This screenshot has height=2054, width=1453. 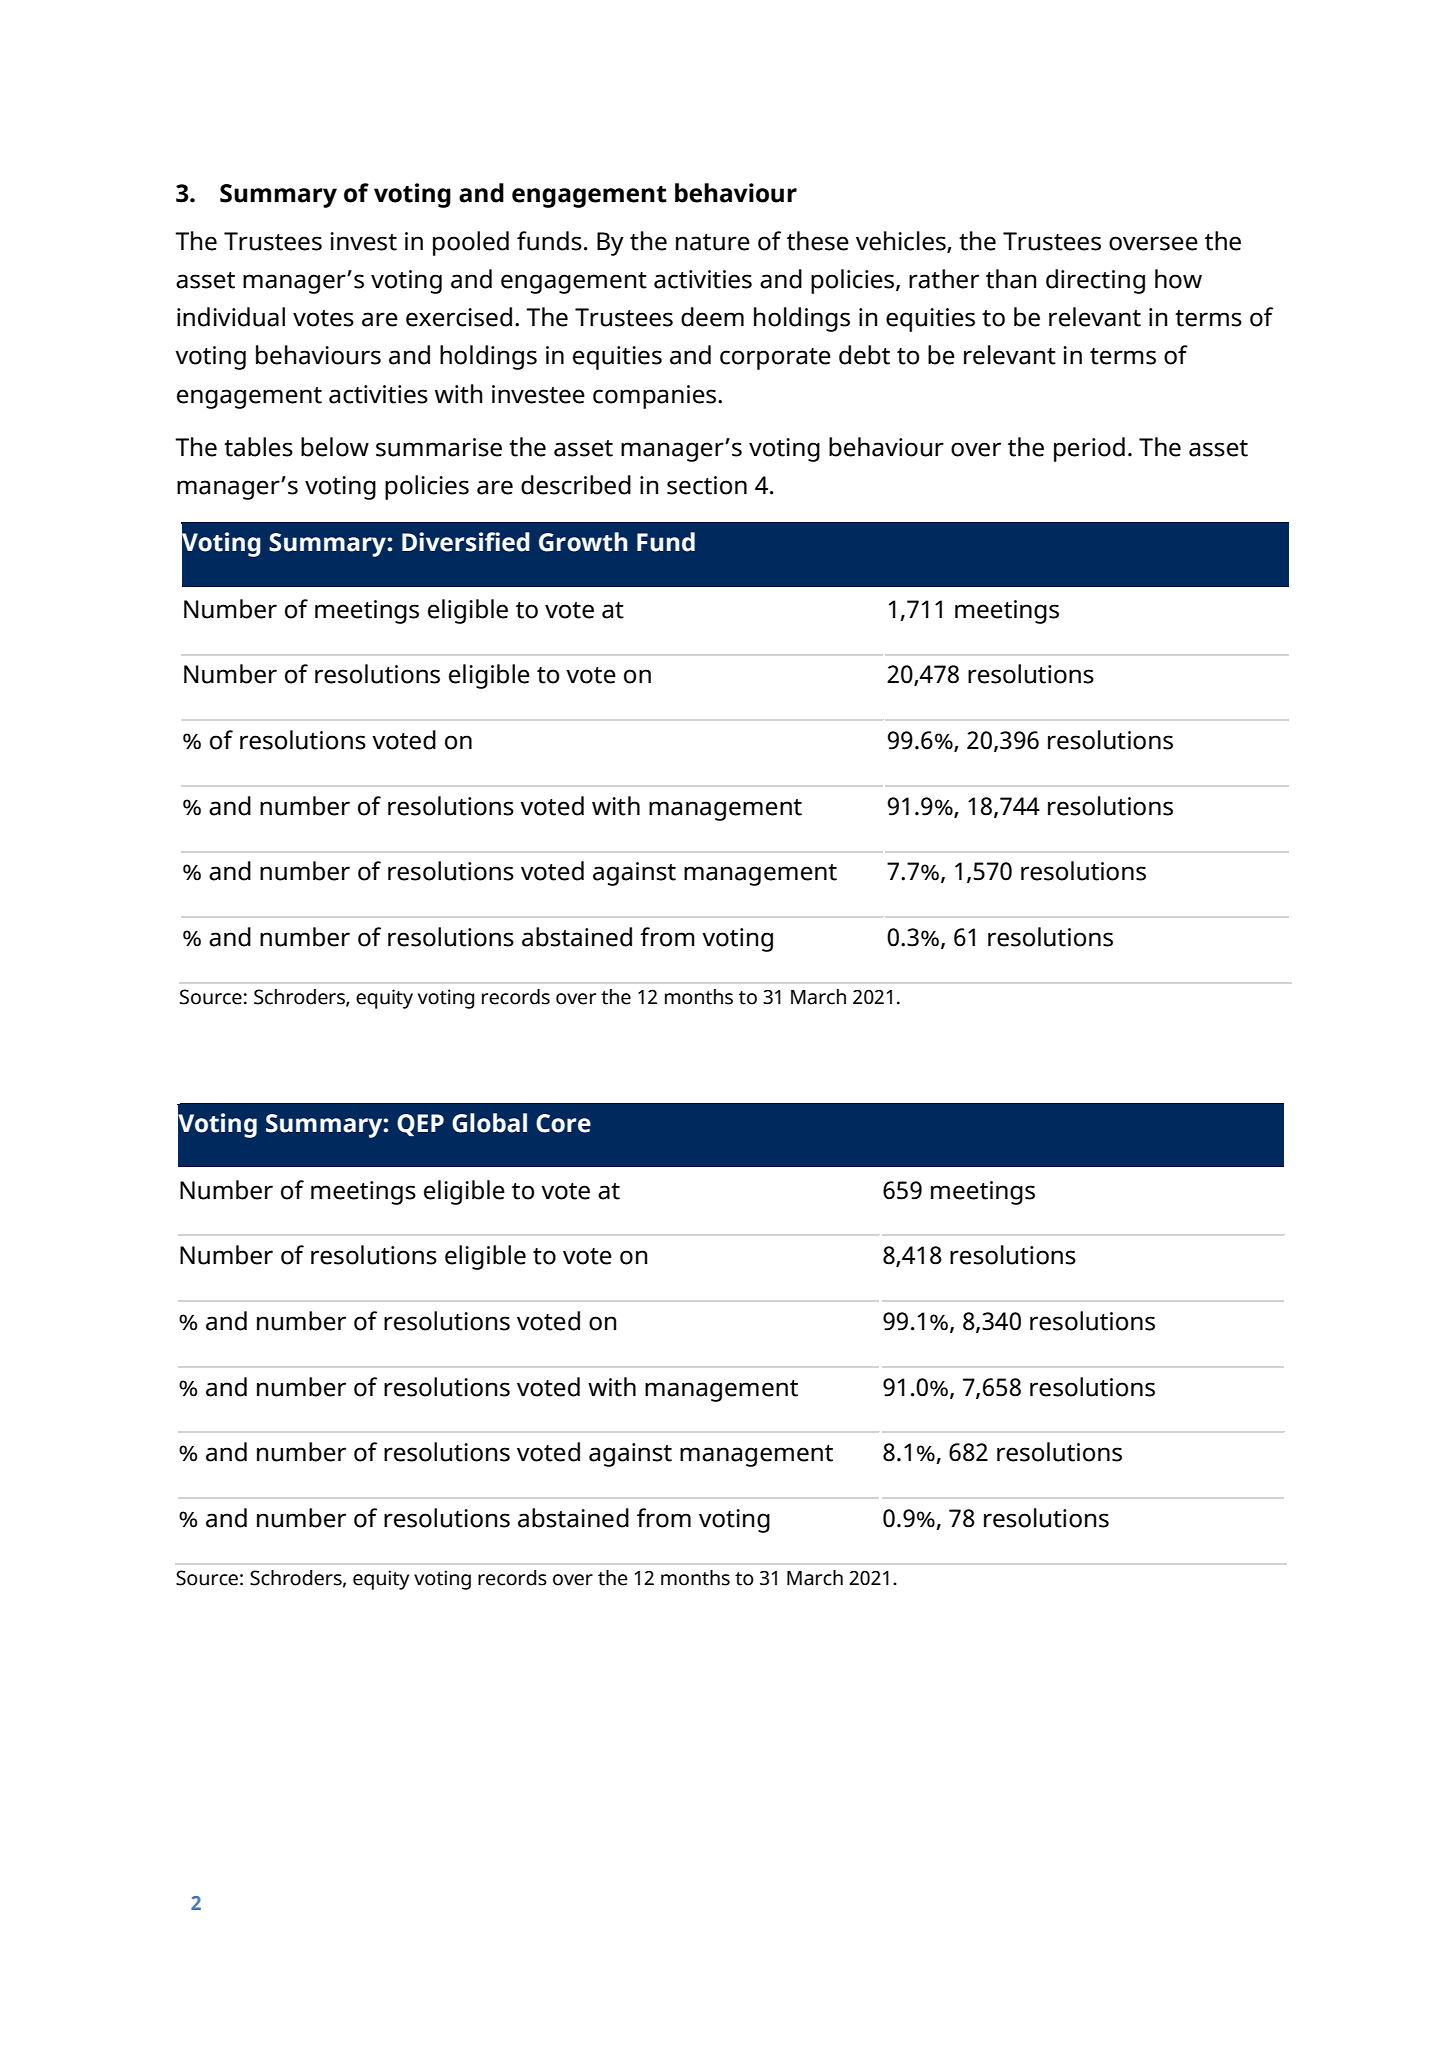 I want to click on pooled, so click(x=471, y=243).
